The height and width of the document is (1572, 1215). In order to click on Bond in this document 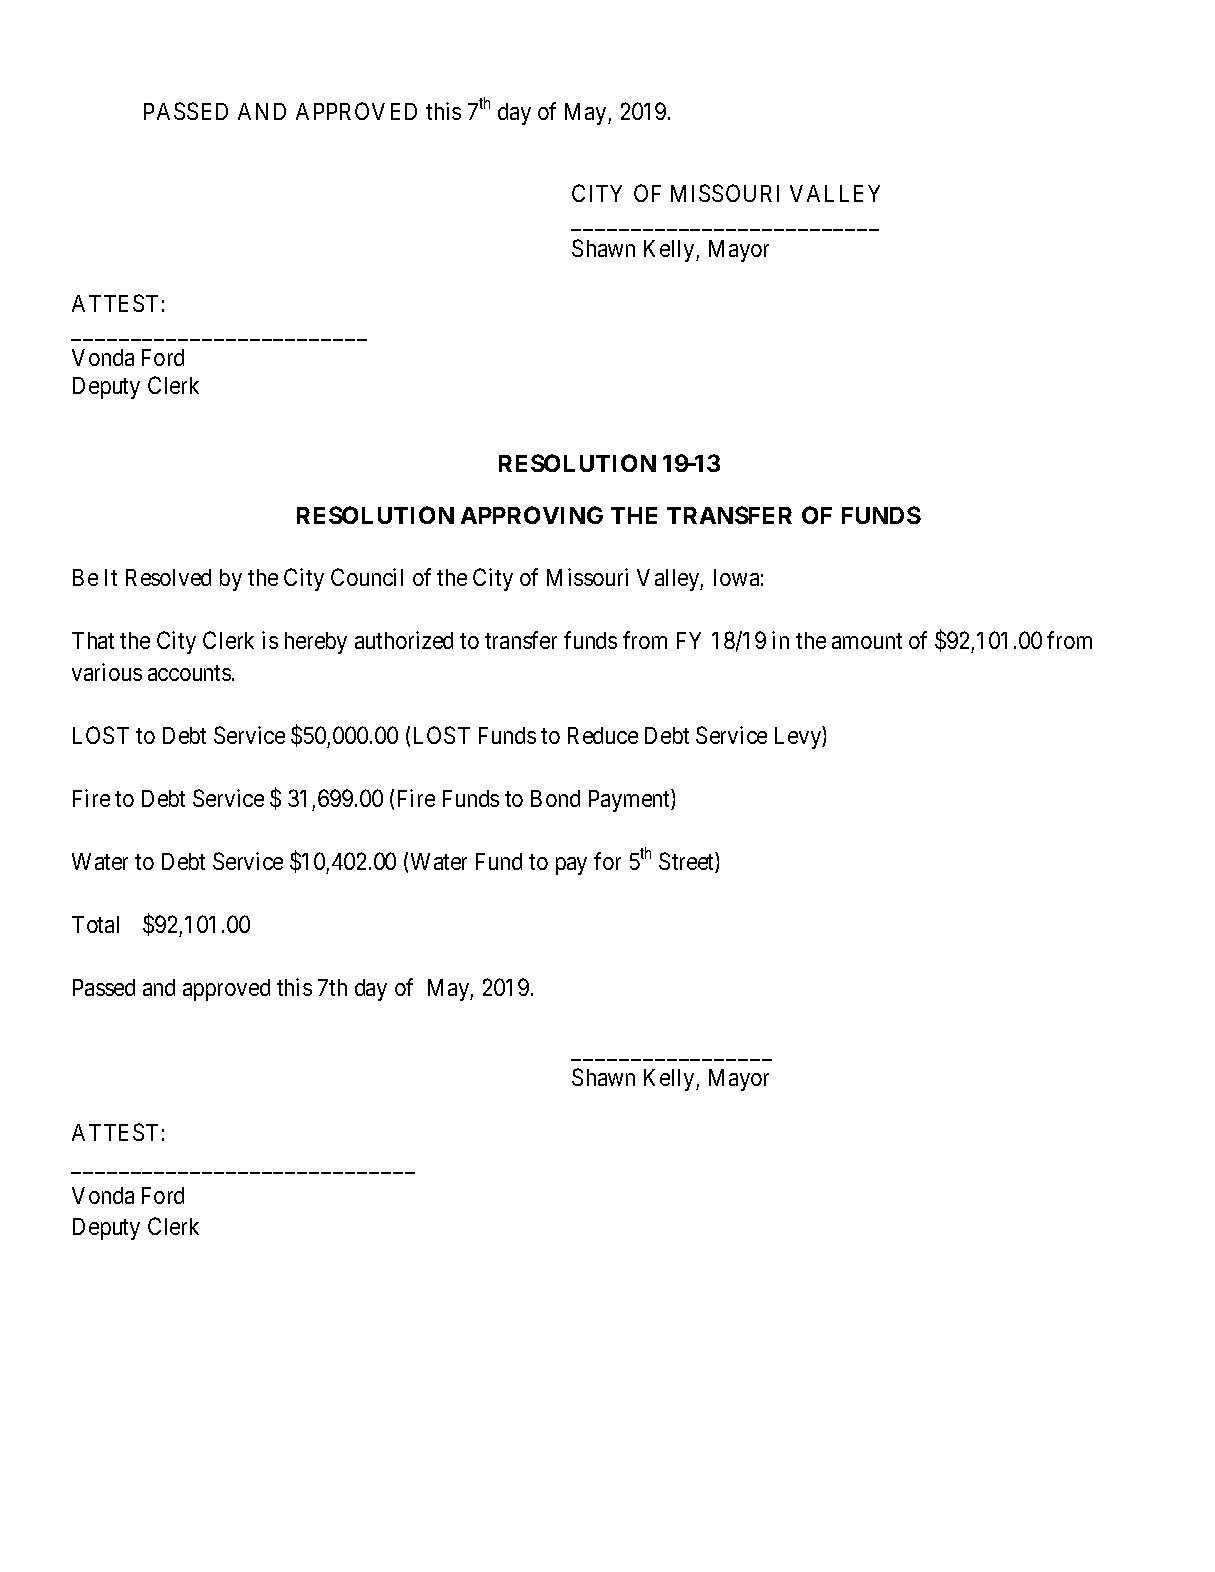, I will do `click(555, 798)`.
